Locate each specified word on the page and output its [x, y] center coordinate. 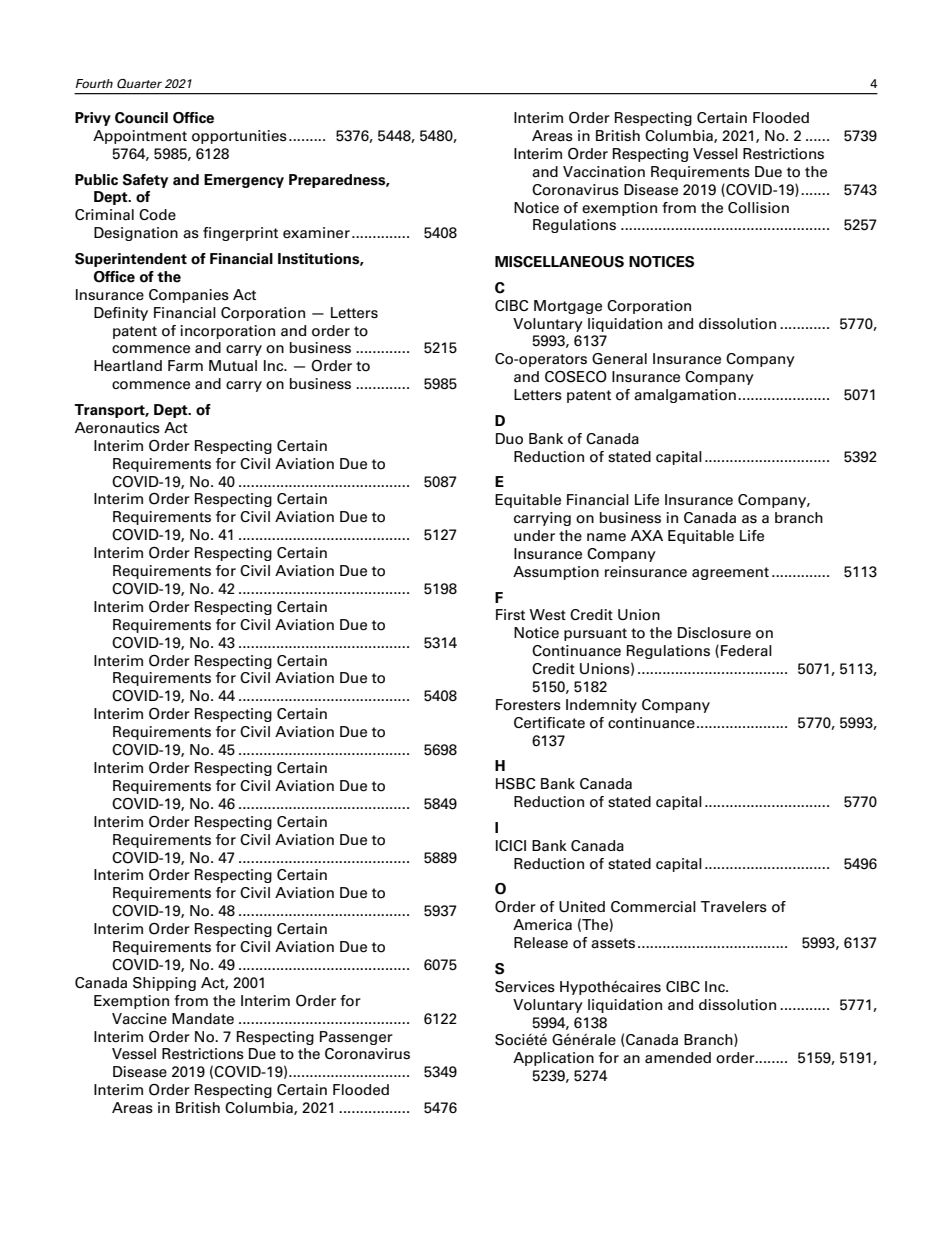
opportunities [239, 137]
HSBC [516, 784]
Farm [185, 366]
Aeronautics [117, 428]
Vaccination [604, 172]
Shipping [164, 984]
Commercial [653, 907]
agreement [730, 573]
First [510, 614]
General [619, 359]
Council [141, 118]
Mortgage [568, 307]
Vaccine [139, 1019]
